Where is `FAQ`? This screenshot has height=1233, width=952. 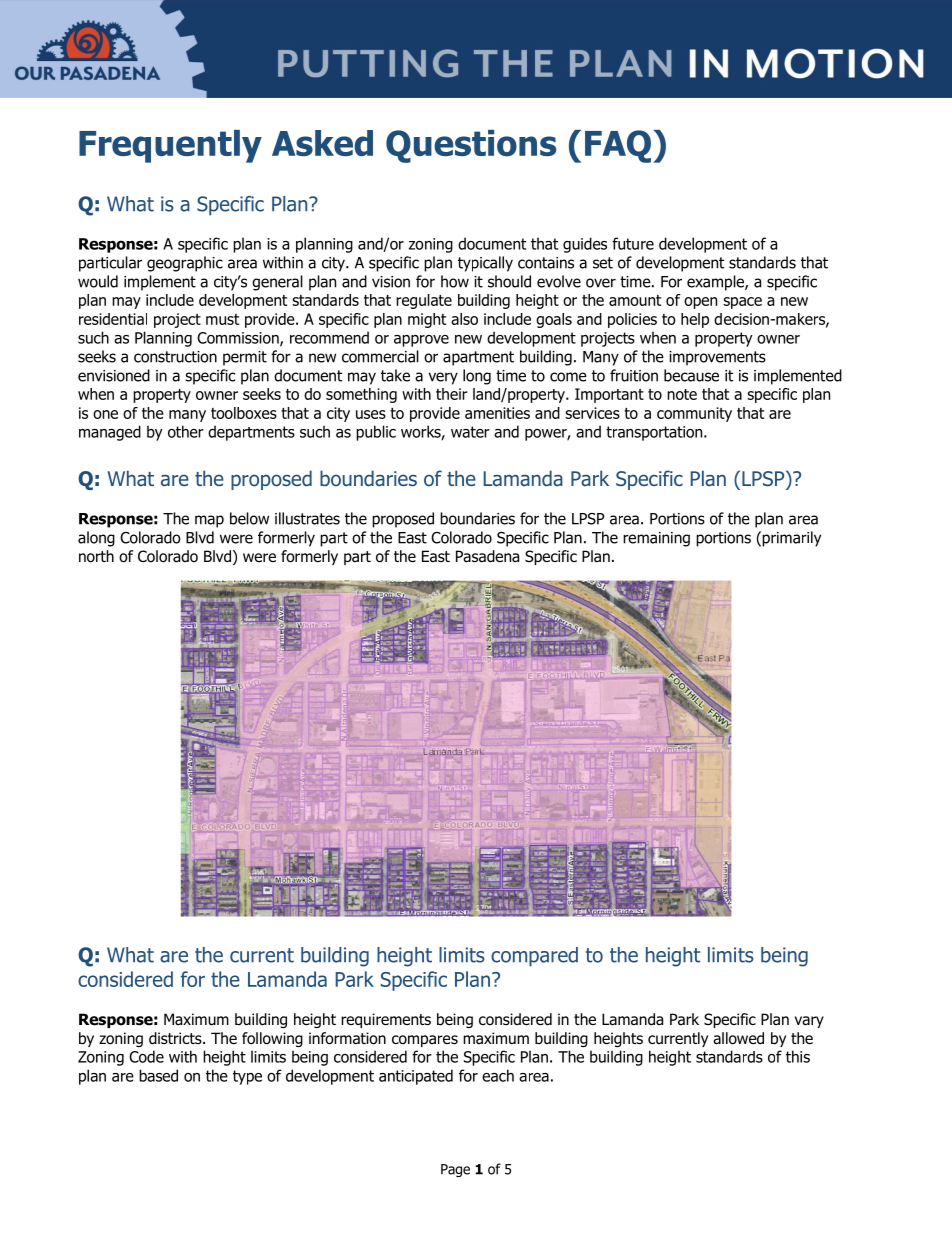
FAQ is located at coordinates (618, 146).
